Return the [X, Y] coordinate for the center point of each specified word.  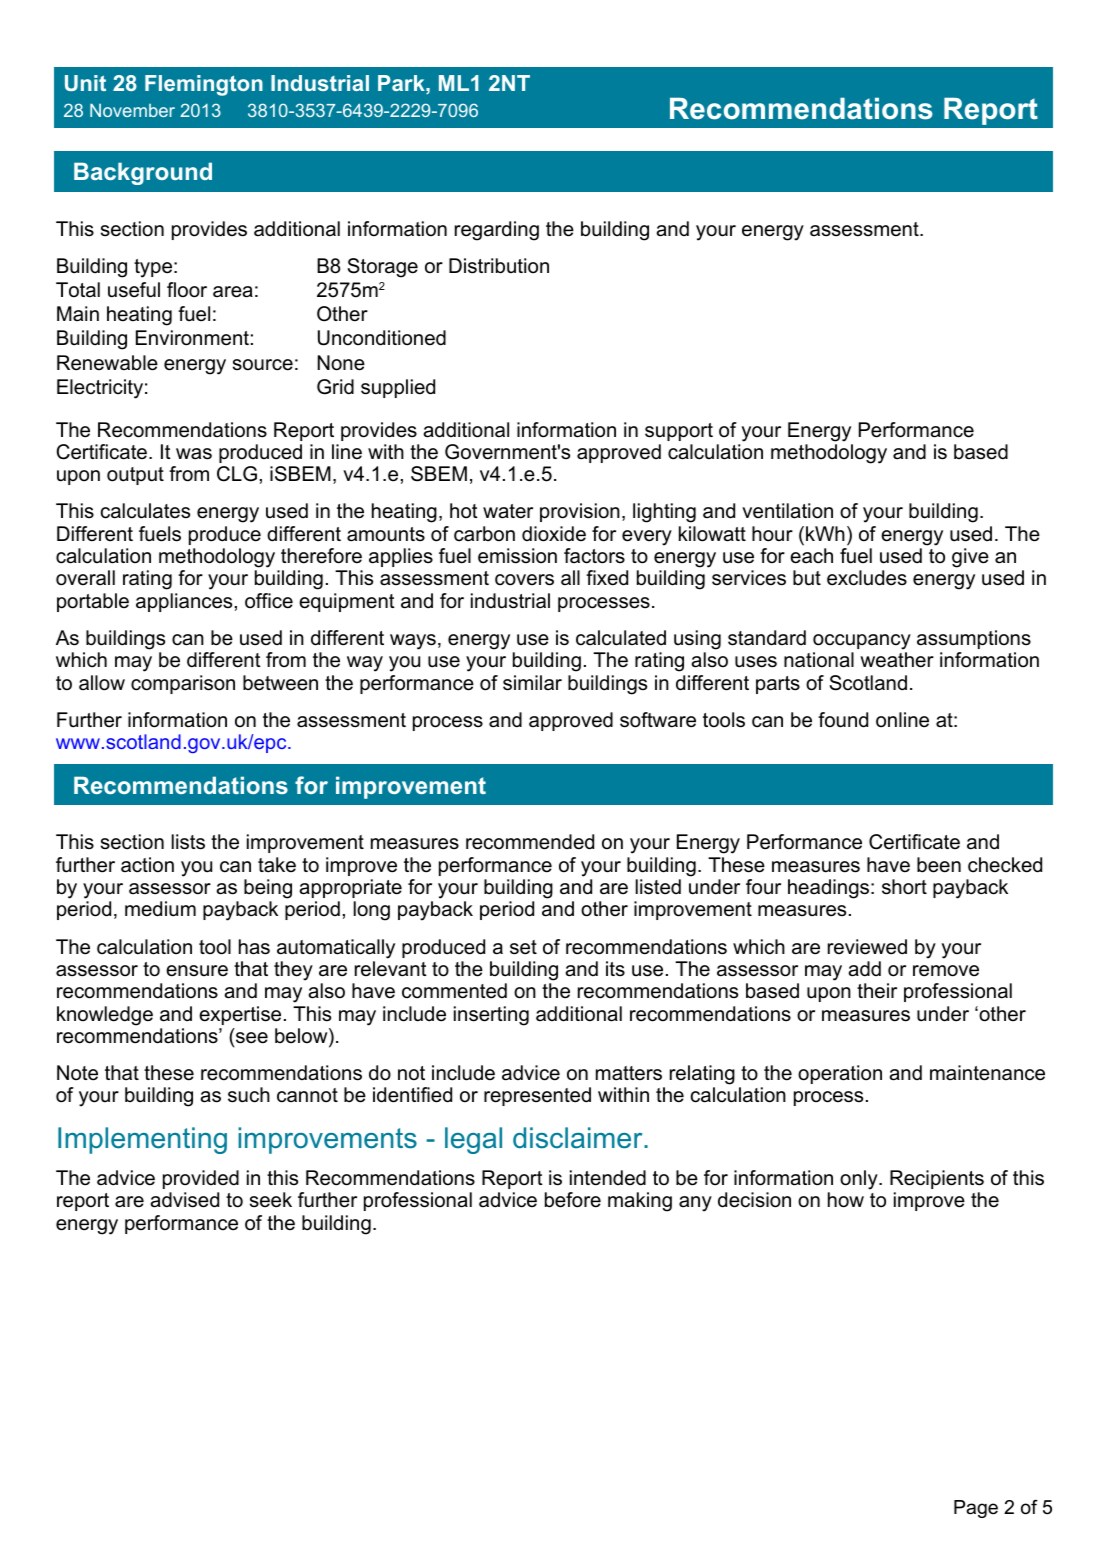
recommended [530, 842]
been [939, 865]
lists [188, 842]
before [573, 1200]
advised [184, 1200]
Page [976, 1509]
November [132, 110]
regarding [497, 231]
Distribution [499, 266]
